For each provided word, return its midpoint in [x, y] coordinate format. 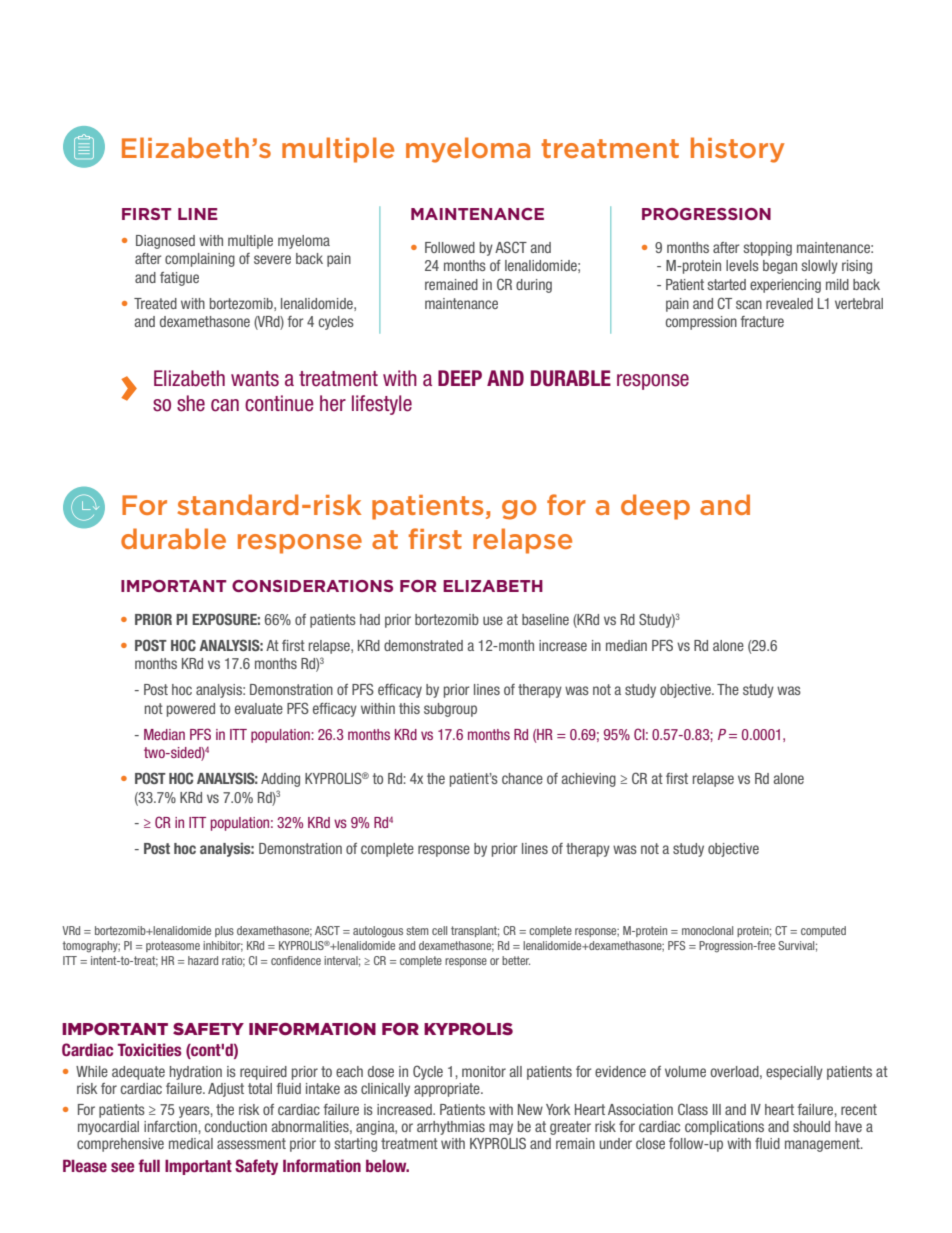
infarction [170, 1126]
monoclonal [707, 930]
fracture [762, 321]
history [737, 150]
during [534, 286]
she [191, 403]
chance [522, 778]
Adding [280, 780]
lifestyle [382, 405]
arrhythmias [451, 1128]
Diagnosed [165, 242]
